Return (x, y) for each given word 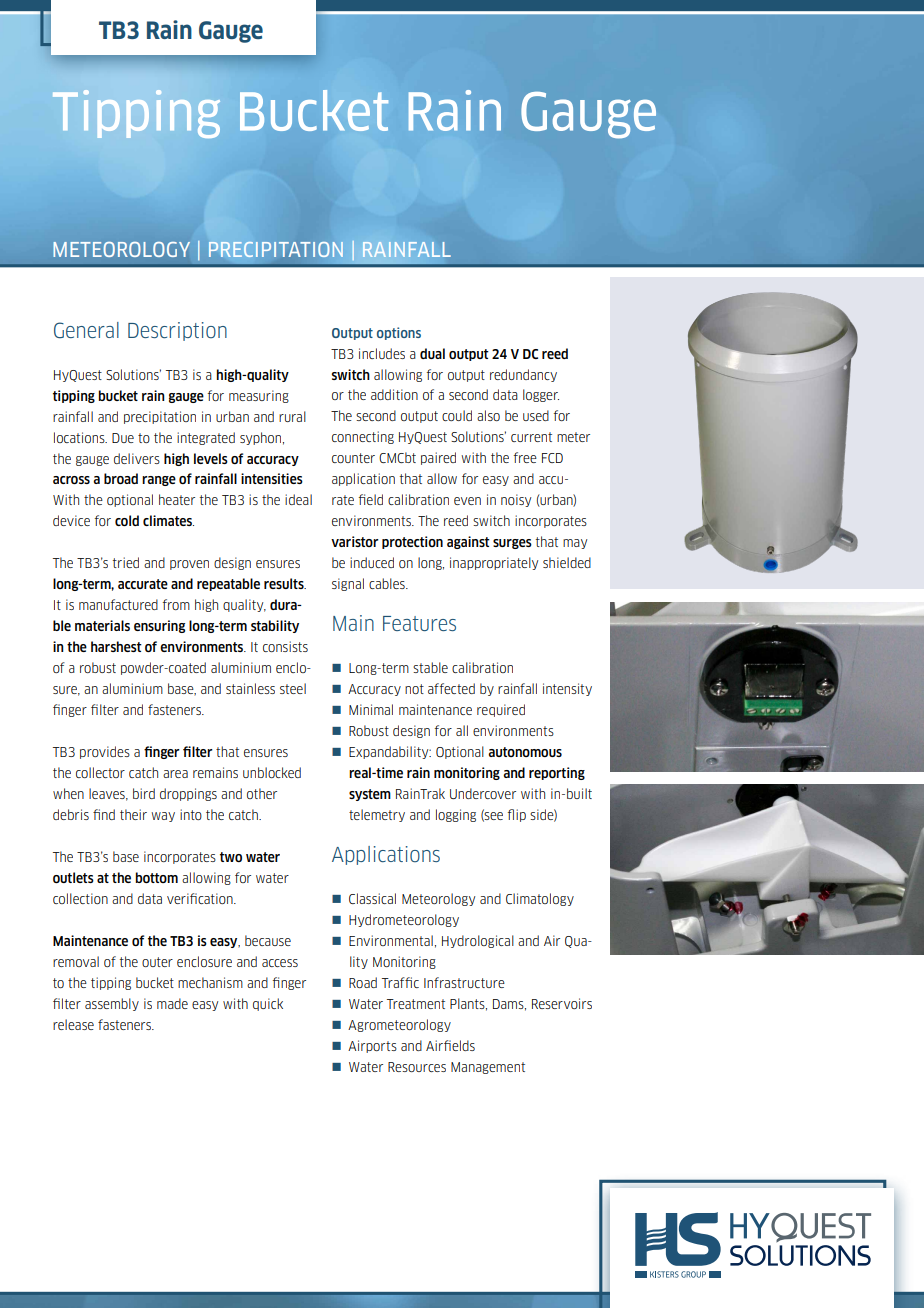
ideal (298, 499)
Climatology (540, 899)
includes (382, 353)
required (501, 710)
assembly (112, 1004)
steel (293, 688)
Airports (372, 1046)
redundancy (523, 375)
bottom (156, 877)
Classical (372, 898)
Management (488, 1068)
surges (512, 544)
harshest (116, 646)
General (86, 330)
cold (127, 520)
